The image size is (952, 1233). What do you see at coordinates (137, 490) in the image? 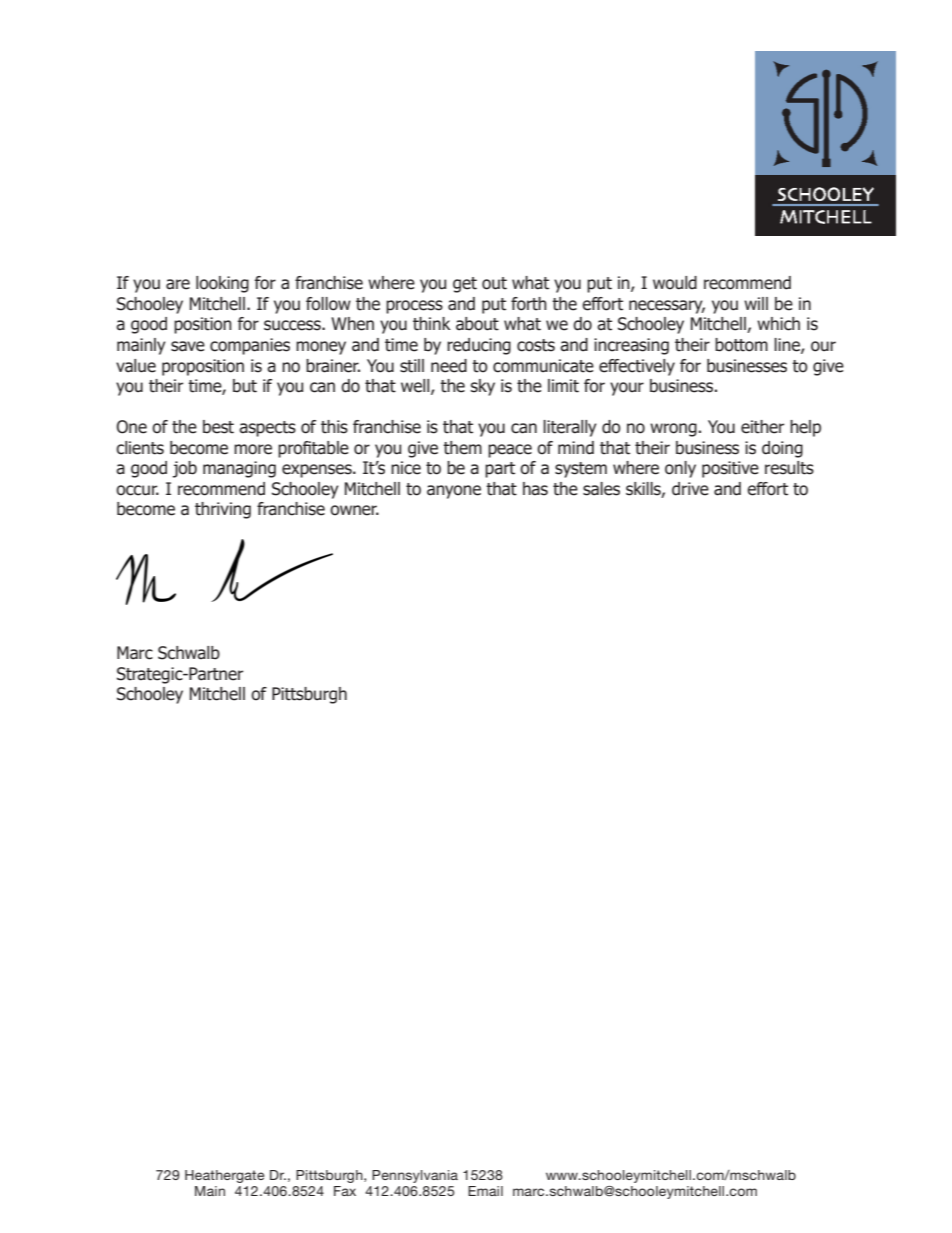
I see `occur` at bounding box center [137, 490].
